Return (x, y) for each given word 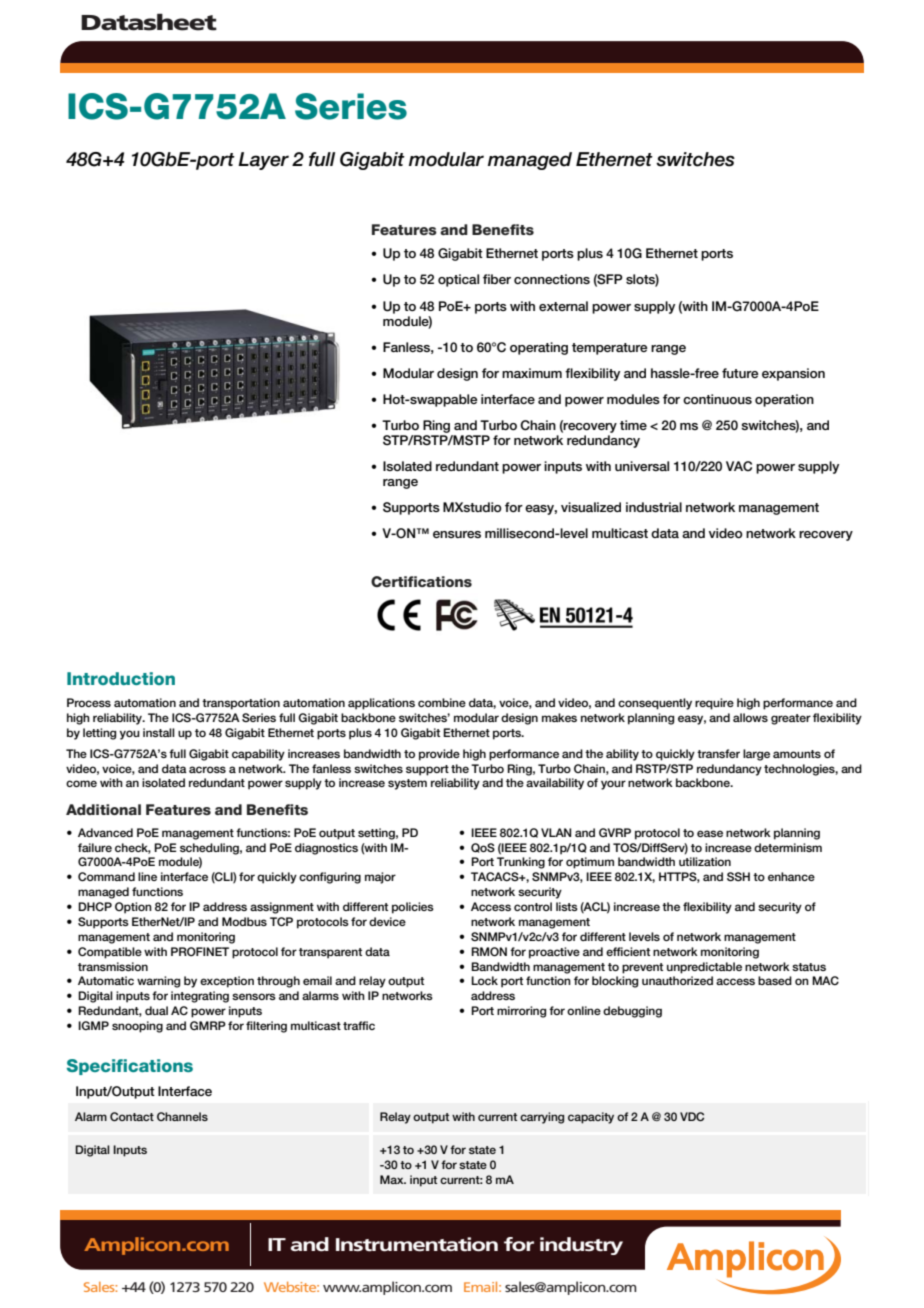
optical (458, 280)
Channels (182, 1116)
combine (442, 702)
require (714, 704)
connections (552, 279)
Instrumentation (417, 1244)
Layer (263, 161)
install (159, 732)
